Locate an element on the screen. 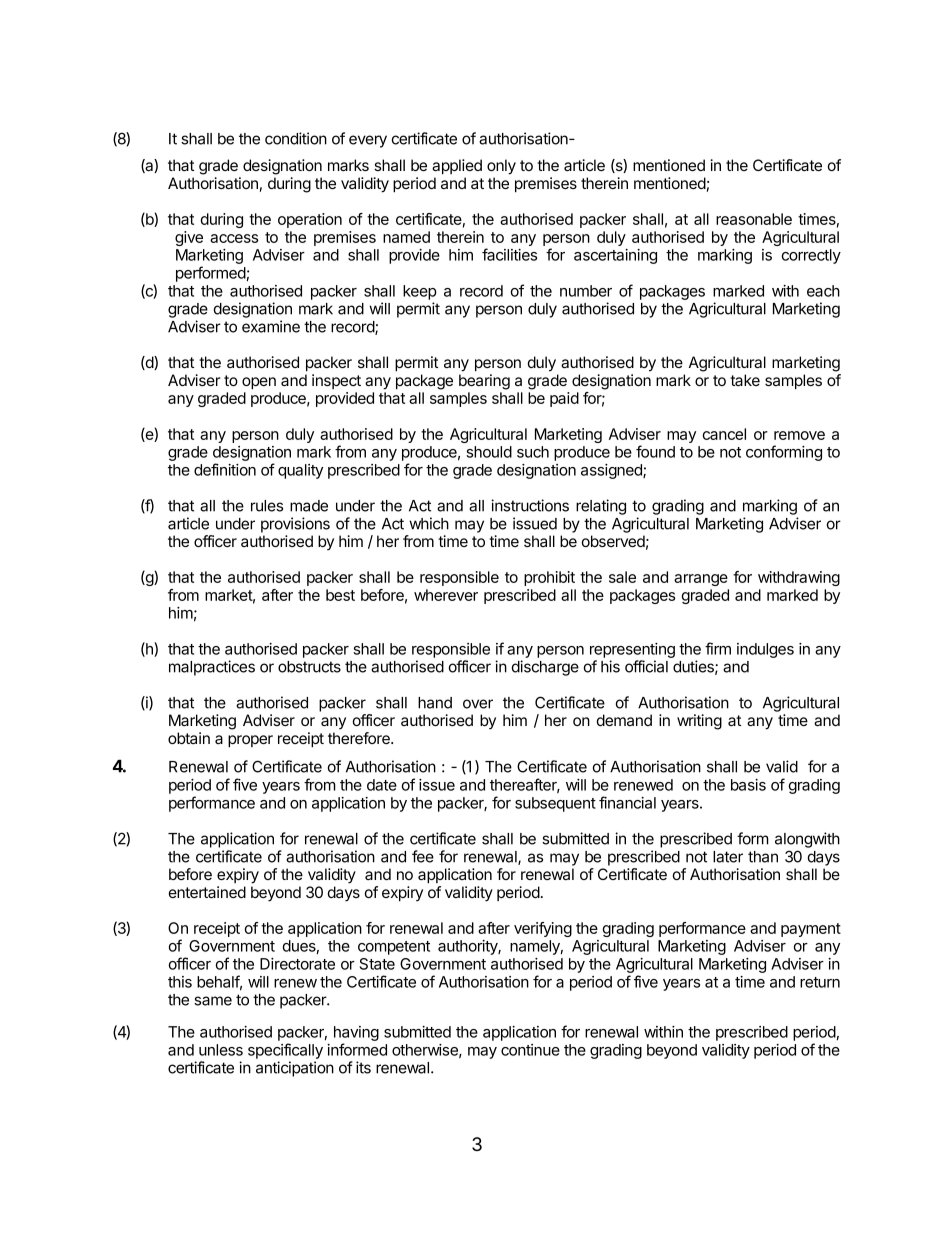  bearing is located at coordinates (484, 382).
